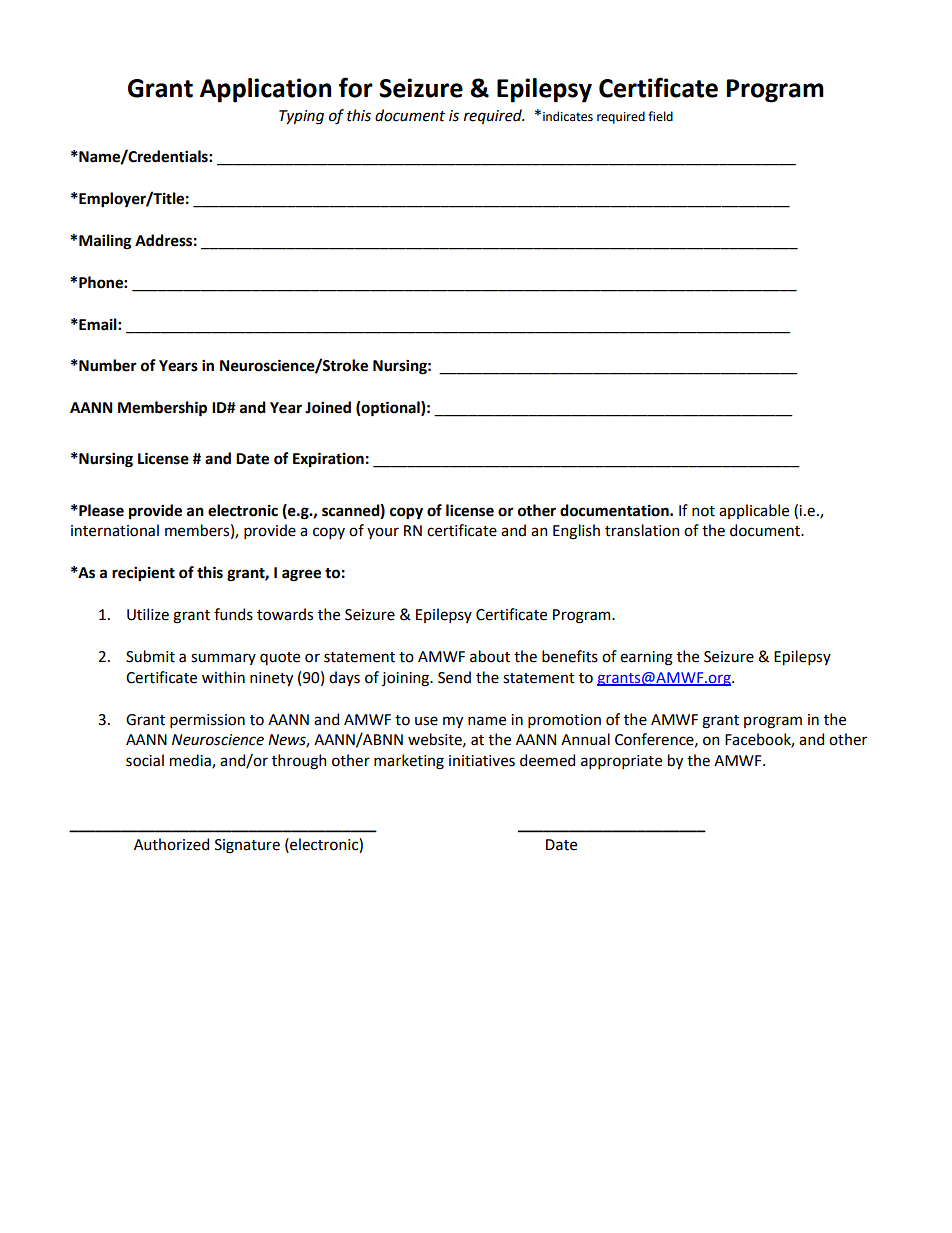 The width and height of the screenshot is (952, 1233). Describe the element at coordinates (328, 459) in the screenshot. I see `Expiration` at that location.
